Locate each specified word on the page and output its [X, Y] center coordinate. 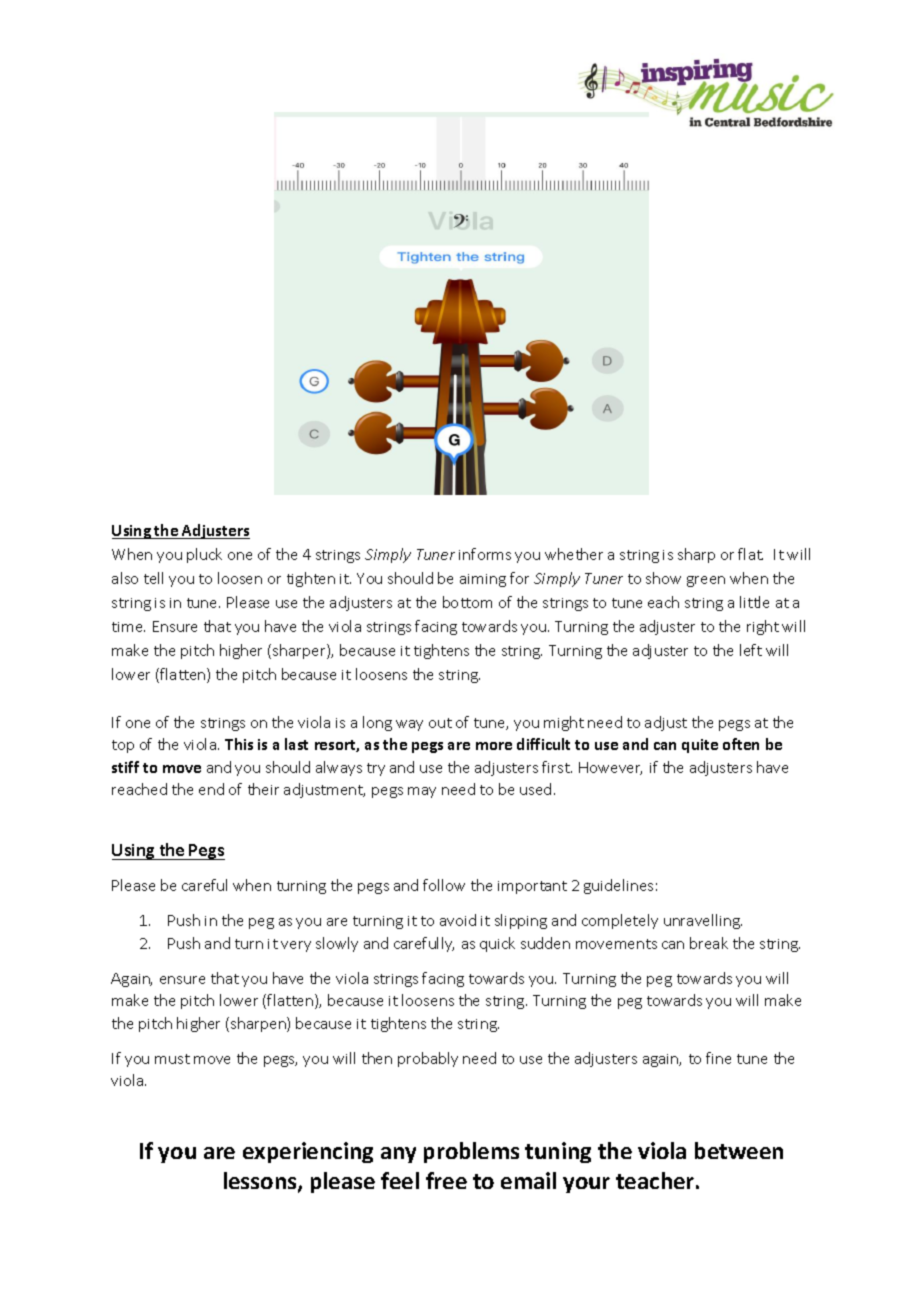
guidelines [618, 886]
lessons [261, 1182]
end [211, 789]
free [446, 1180]
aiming [483, 580]
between [739, 1150]
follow [444, 885]
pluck [204, 555]
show [663, 578]
